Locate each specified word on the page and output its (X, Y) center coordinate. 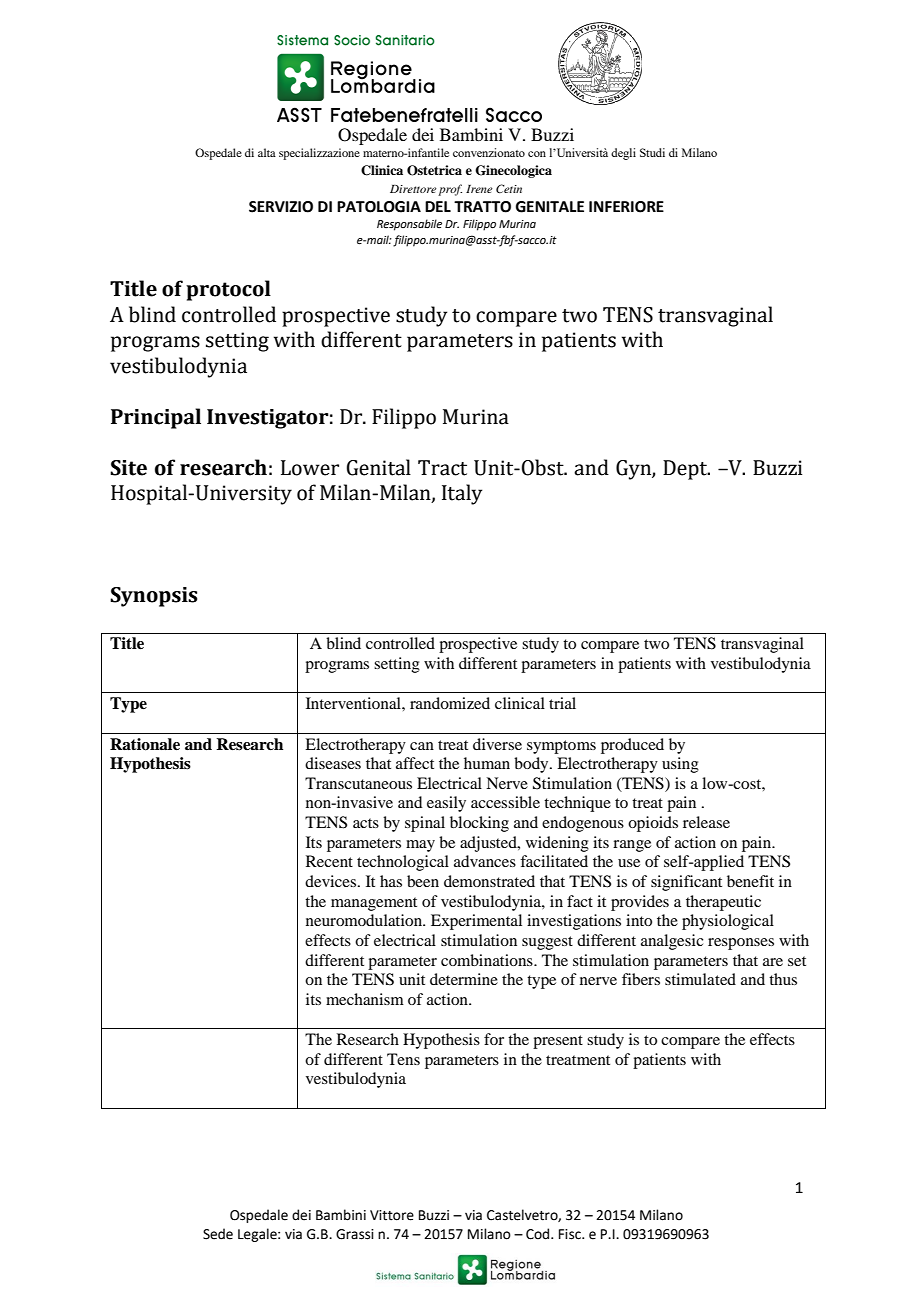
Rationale (145, 744)
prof (450, 190)
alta (267, 152)
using (680, 765)
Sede (218, 1234)
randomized (450, 703)
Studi (652, 152)
